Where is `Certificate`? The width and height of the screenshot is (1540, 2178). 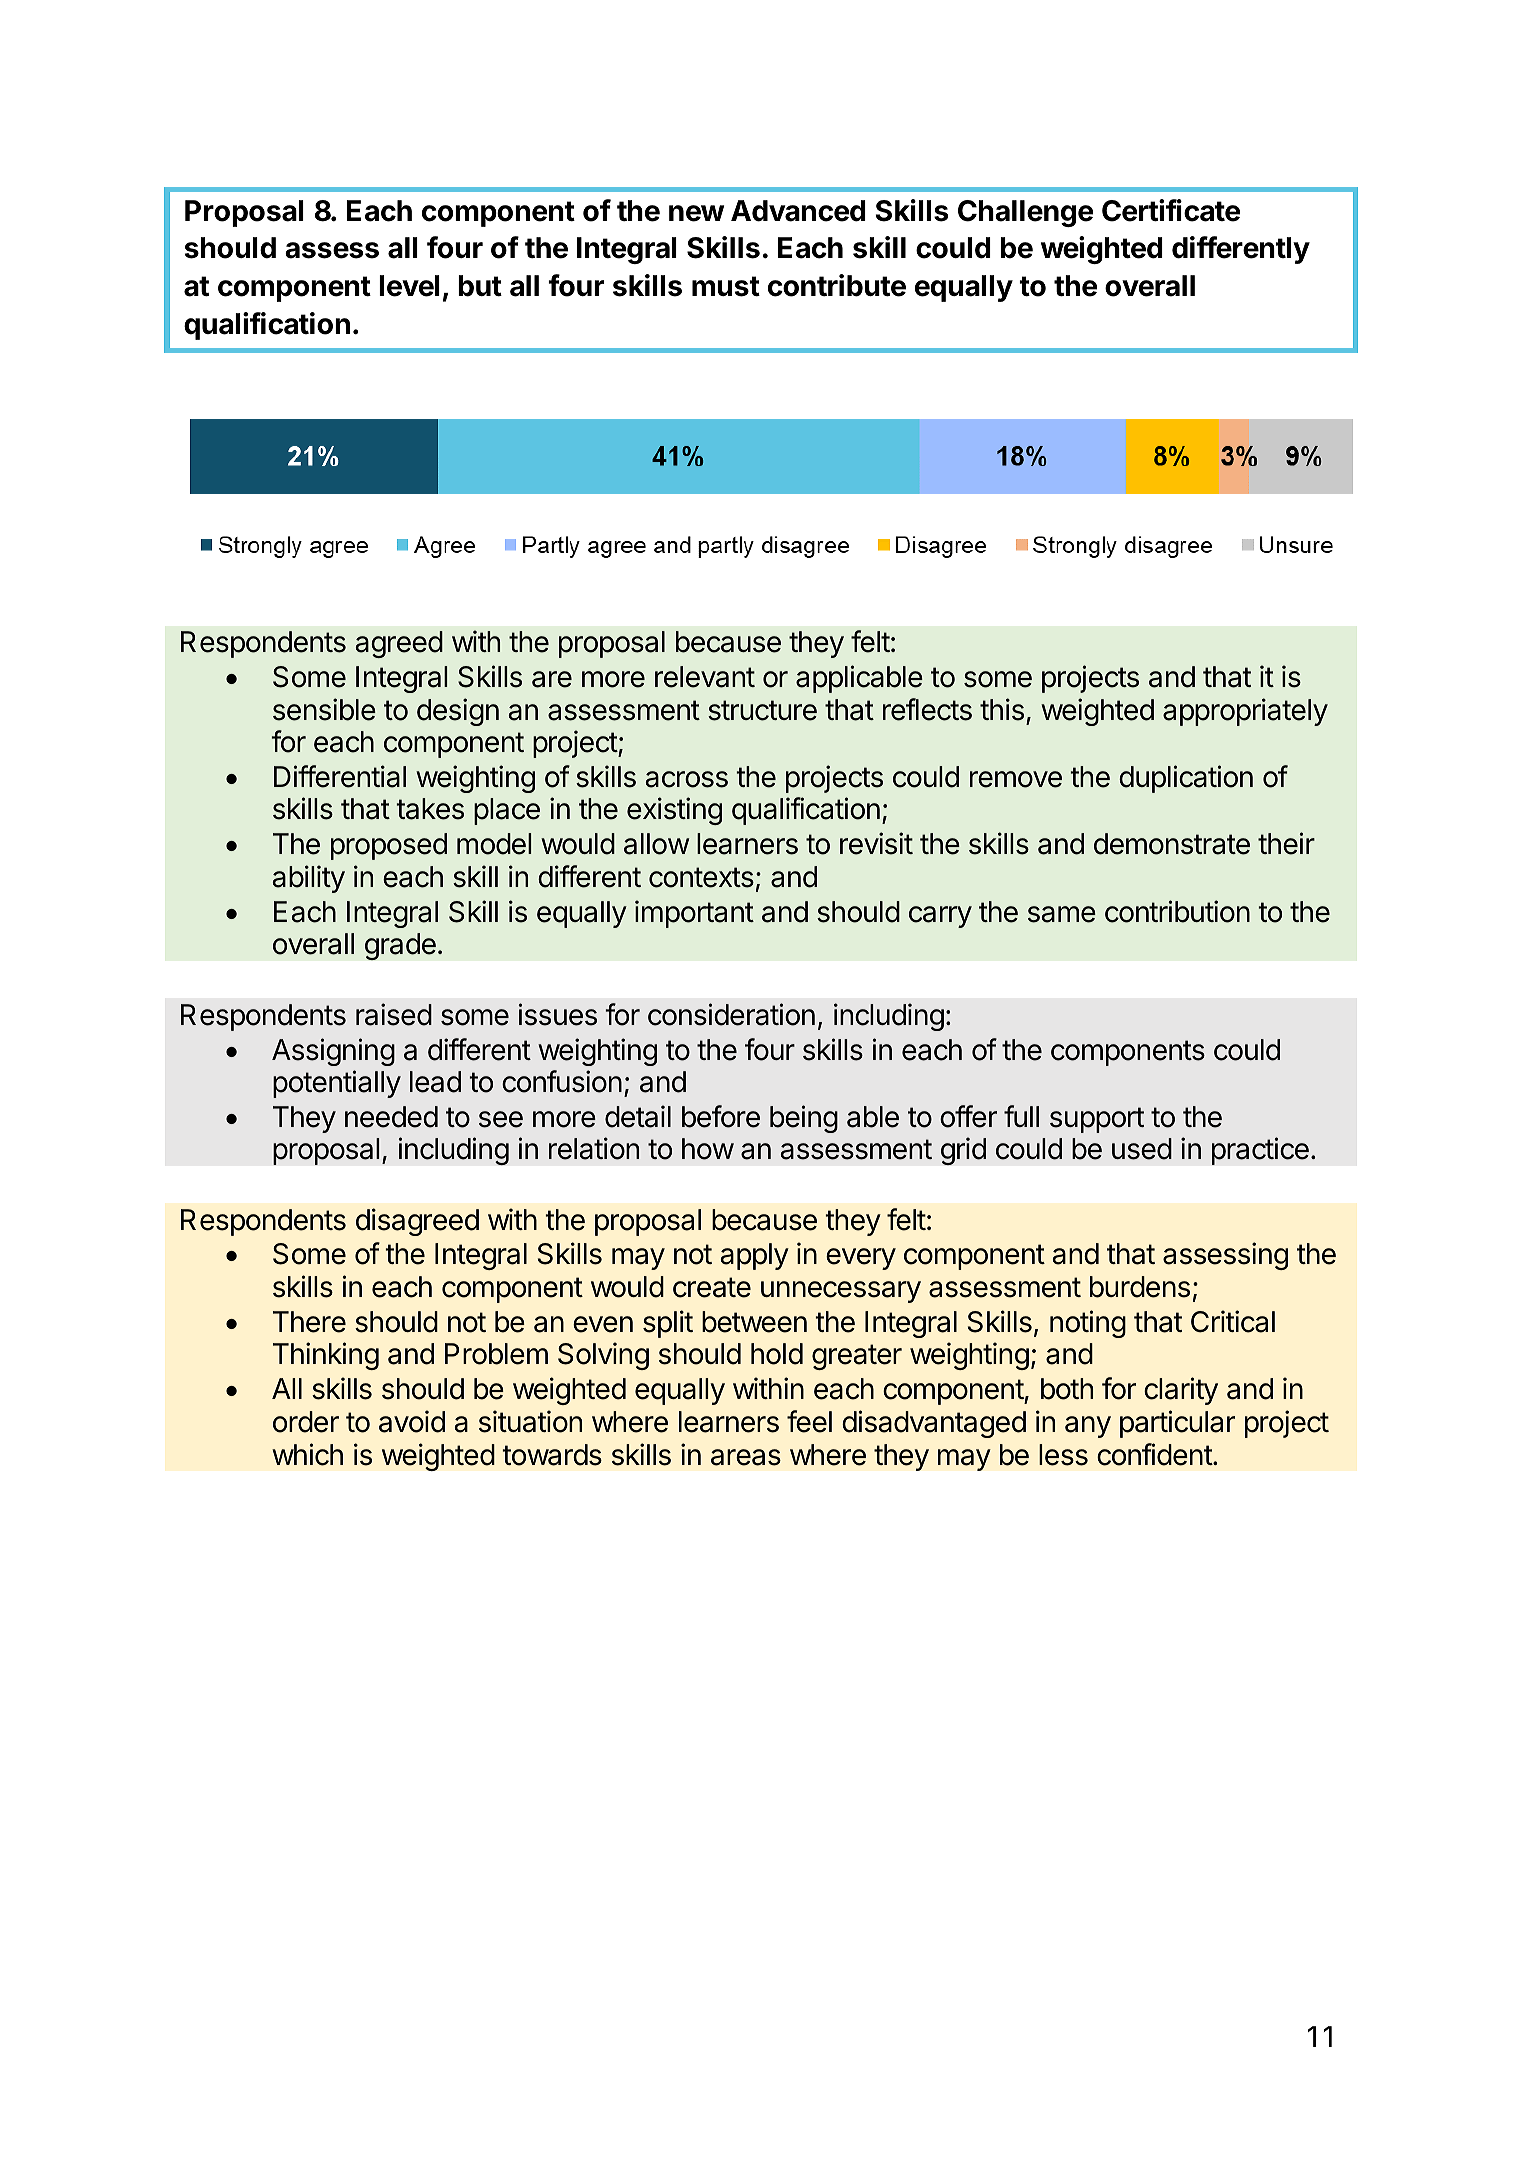 Certificate is located at coordinates (1171, 210).
